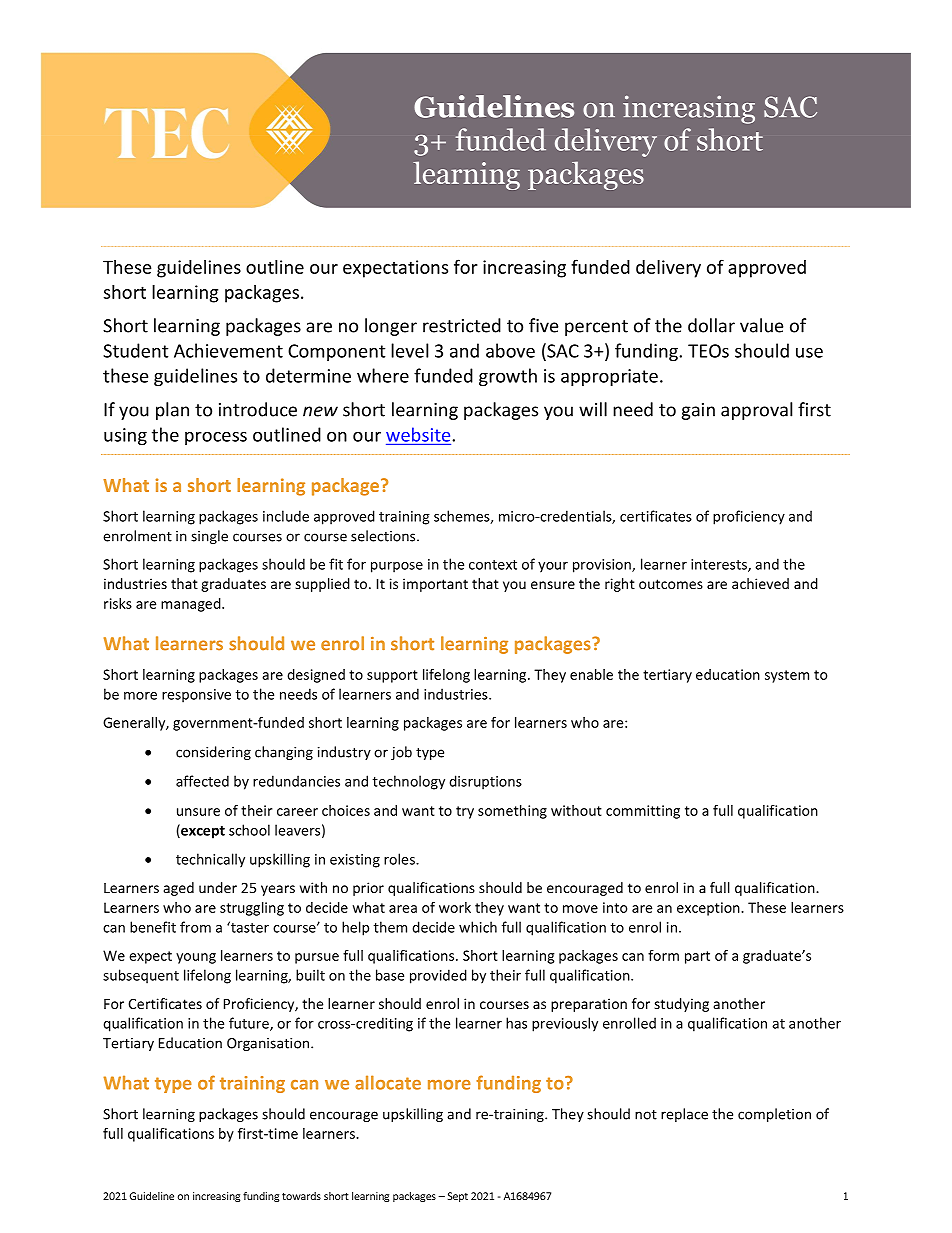  What do you see at coordinates (228, 350) in the image?
I see `Achievement` at bounding box center [228, 350].
